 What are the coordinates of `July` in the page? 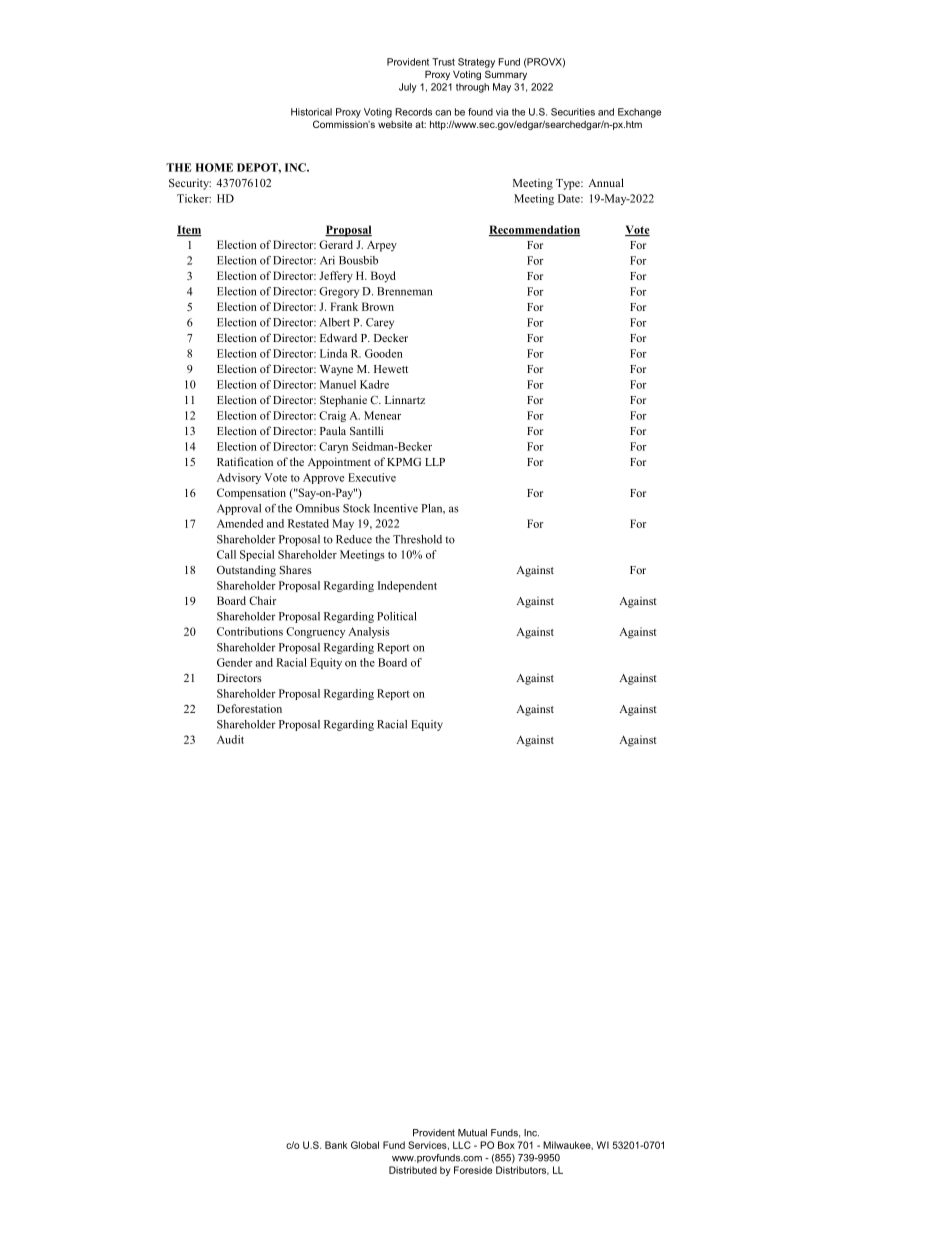 It's located at (408, 88).
